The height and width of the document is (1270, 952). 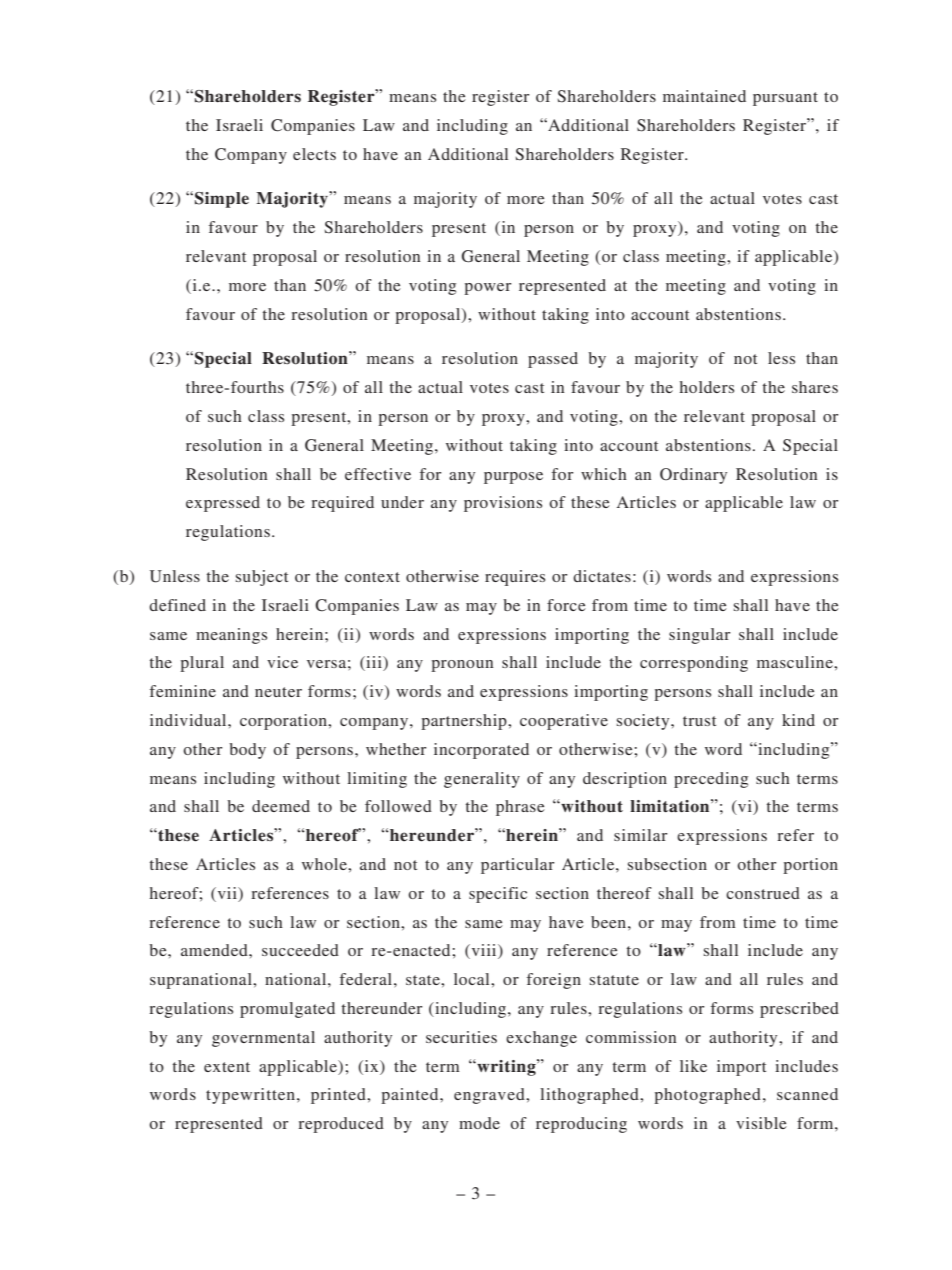 I want to click on singular, so click(x=700, y=636).
